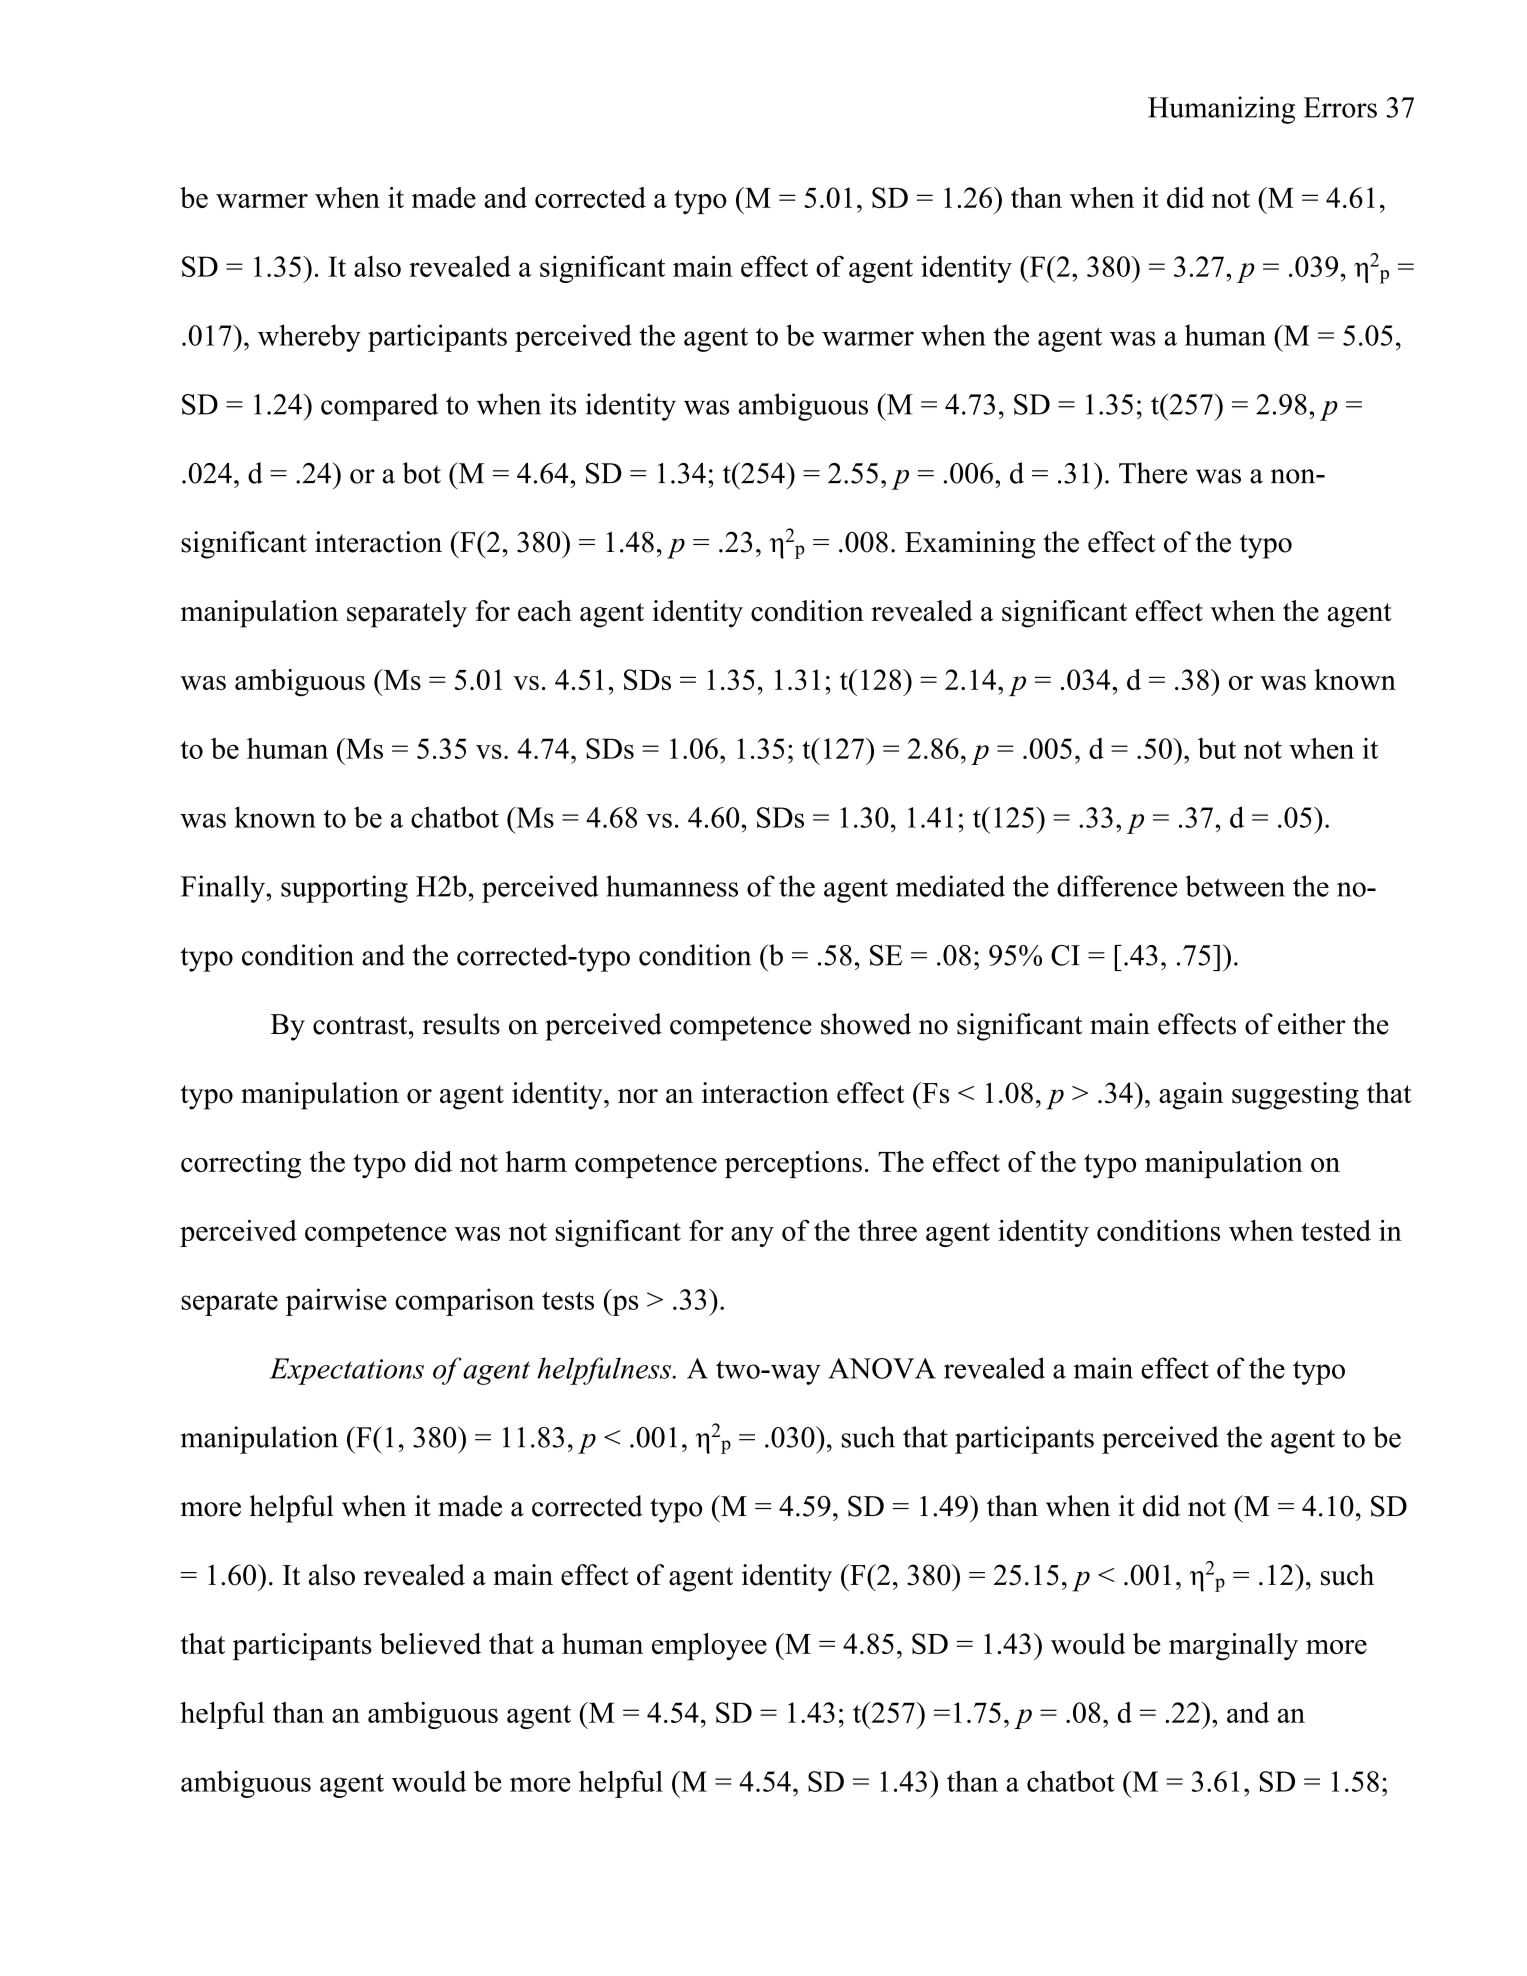 This document has height=1976, width=1527. I want to click on its, so click(563, 404).
